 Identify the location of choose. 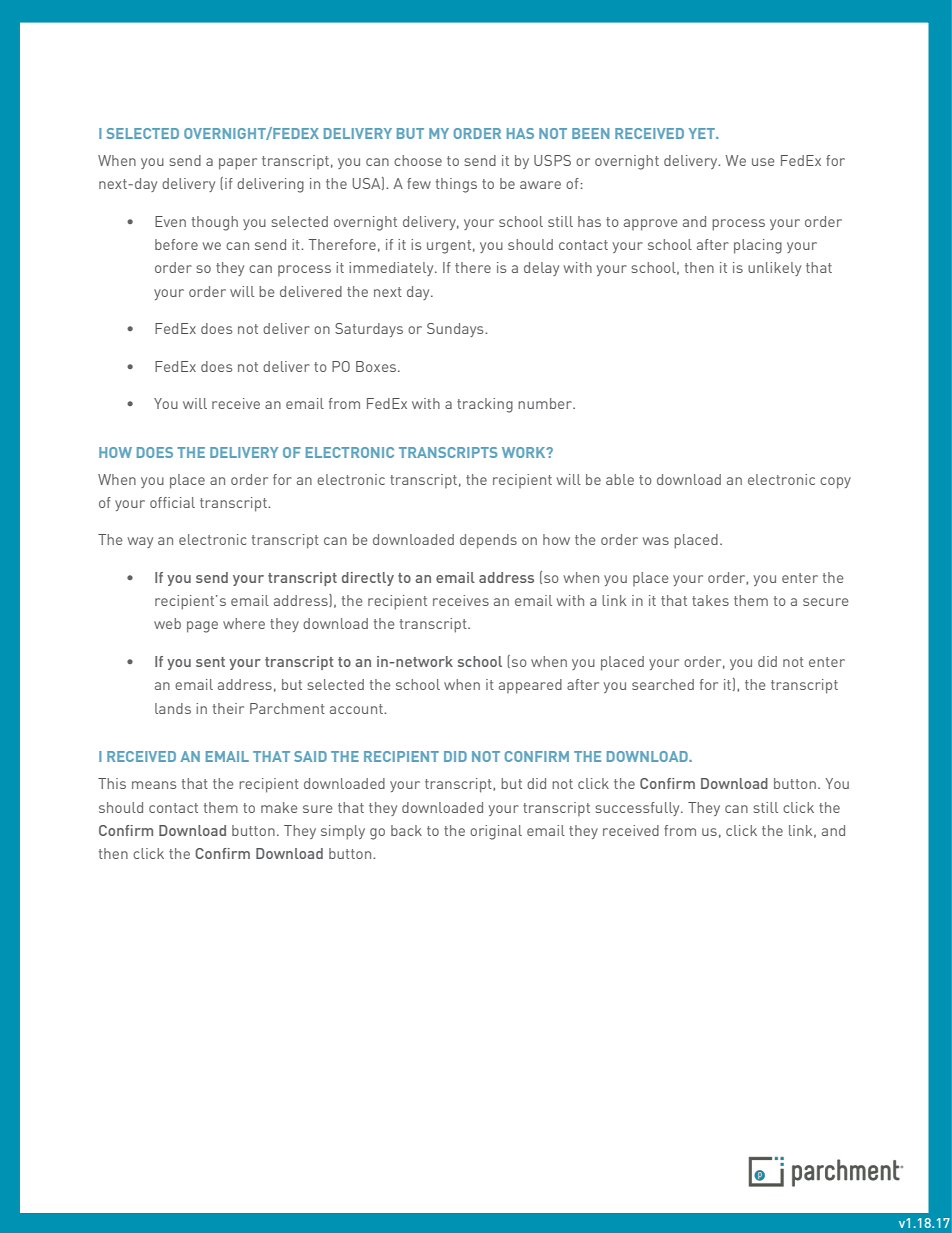
(418, 160).
